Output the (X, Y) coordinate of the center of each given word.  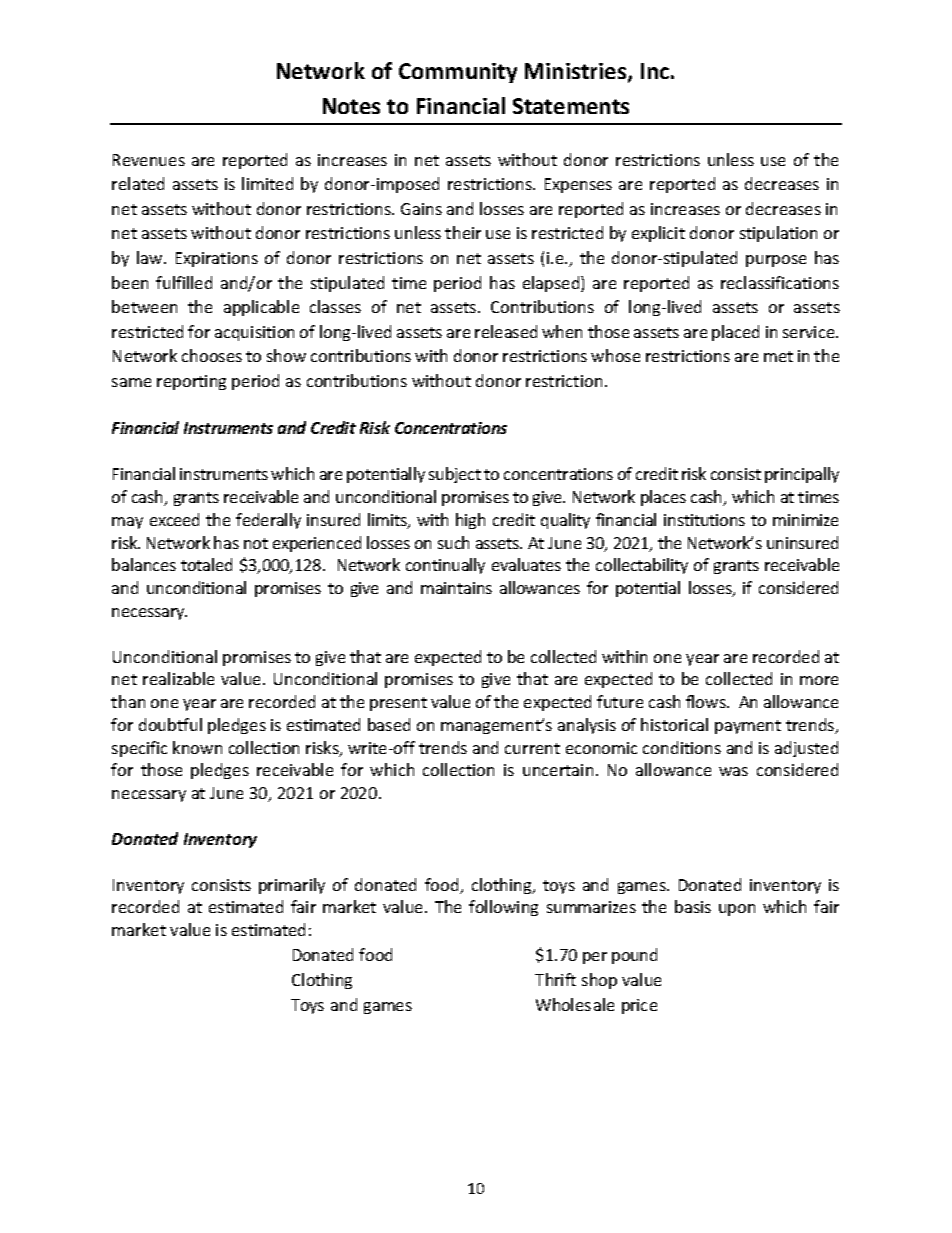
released (506, 331)
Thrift (555, 979)
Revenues (149, 160)
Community (458, 73)
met (778, 356)
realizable (178, 678)
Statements (571, 106)
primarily (292, 886)
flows (707, 701)
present (398, 704)
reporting (191, 382)
